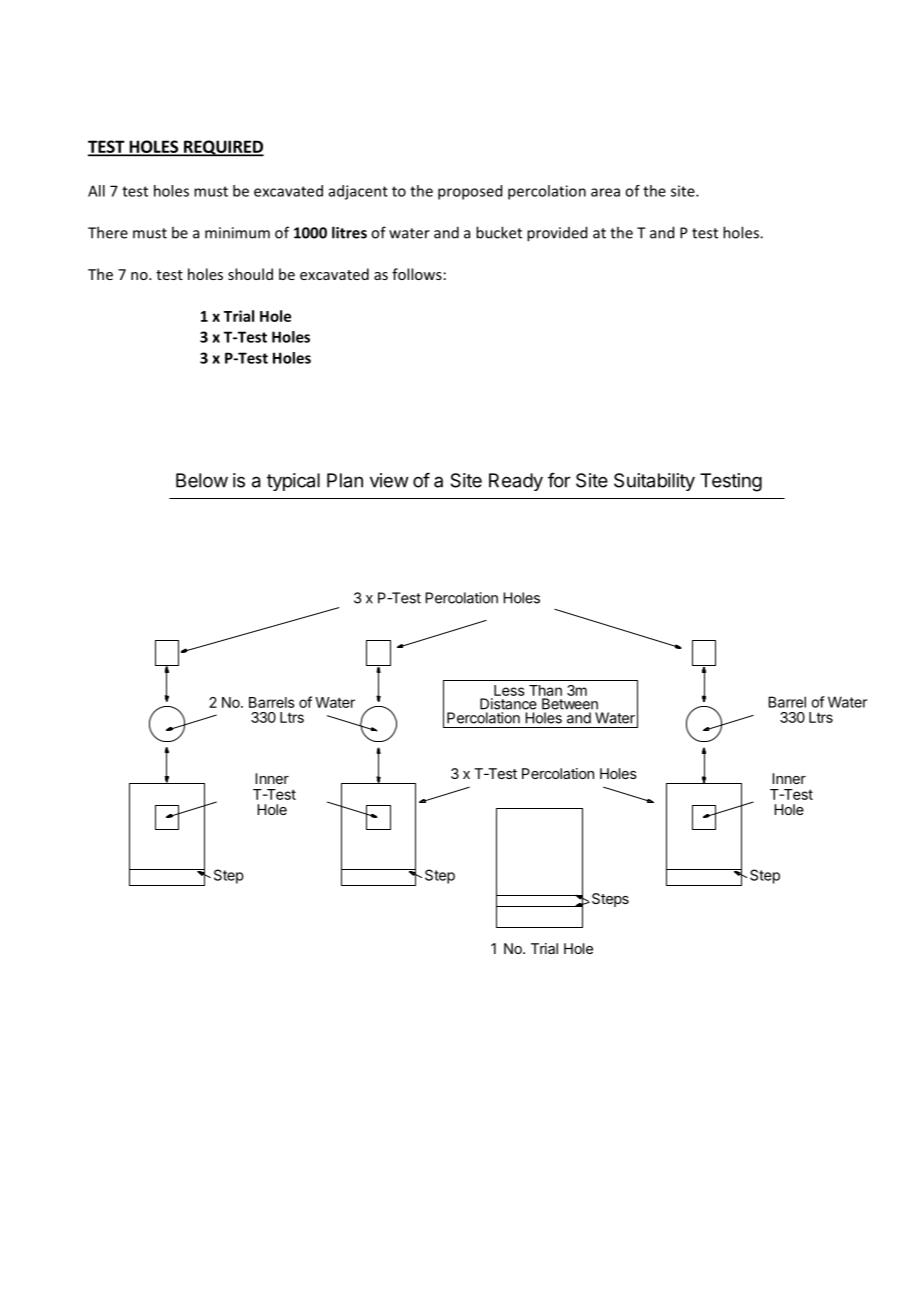 The height and width of the screenshot is (1307, 924). I want to click on area, so click(605, 192).
